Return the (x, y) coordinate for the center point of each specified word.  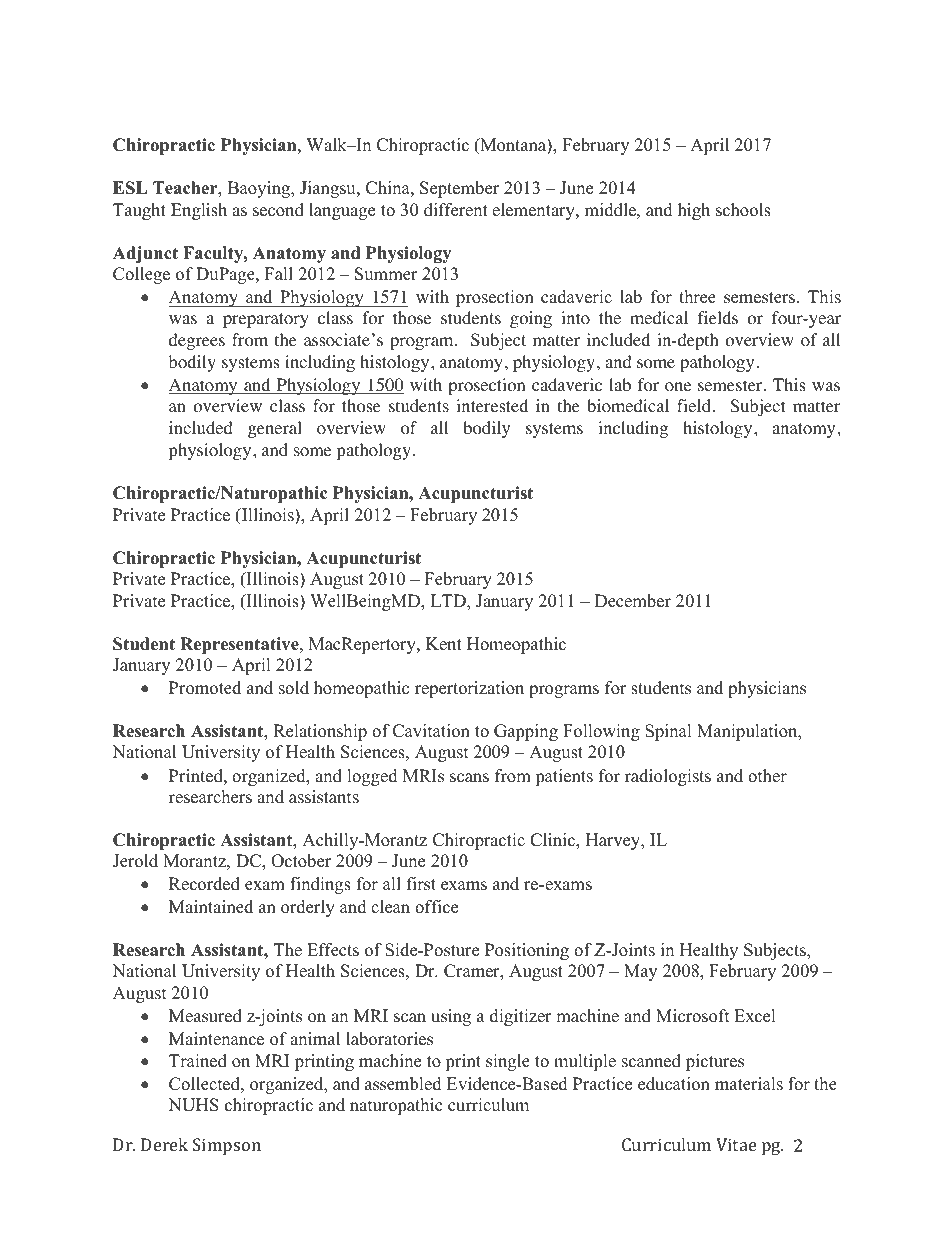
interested (492, 405)
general (275, 429)
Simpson (227, 1146)
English (199, 211)
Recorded (204, 884)
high (694, 211)
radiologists (668, 777)
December (633, 601)
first (421, 884)
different (456, 210)
